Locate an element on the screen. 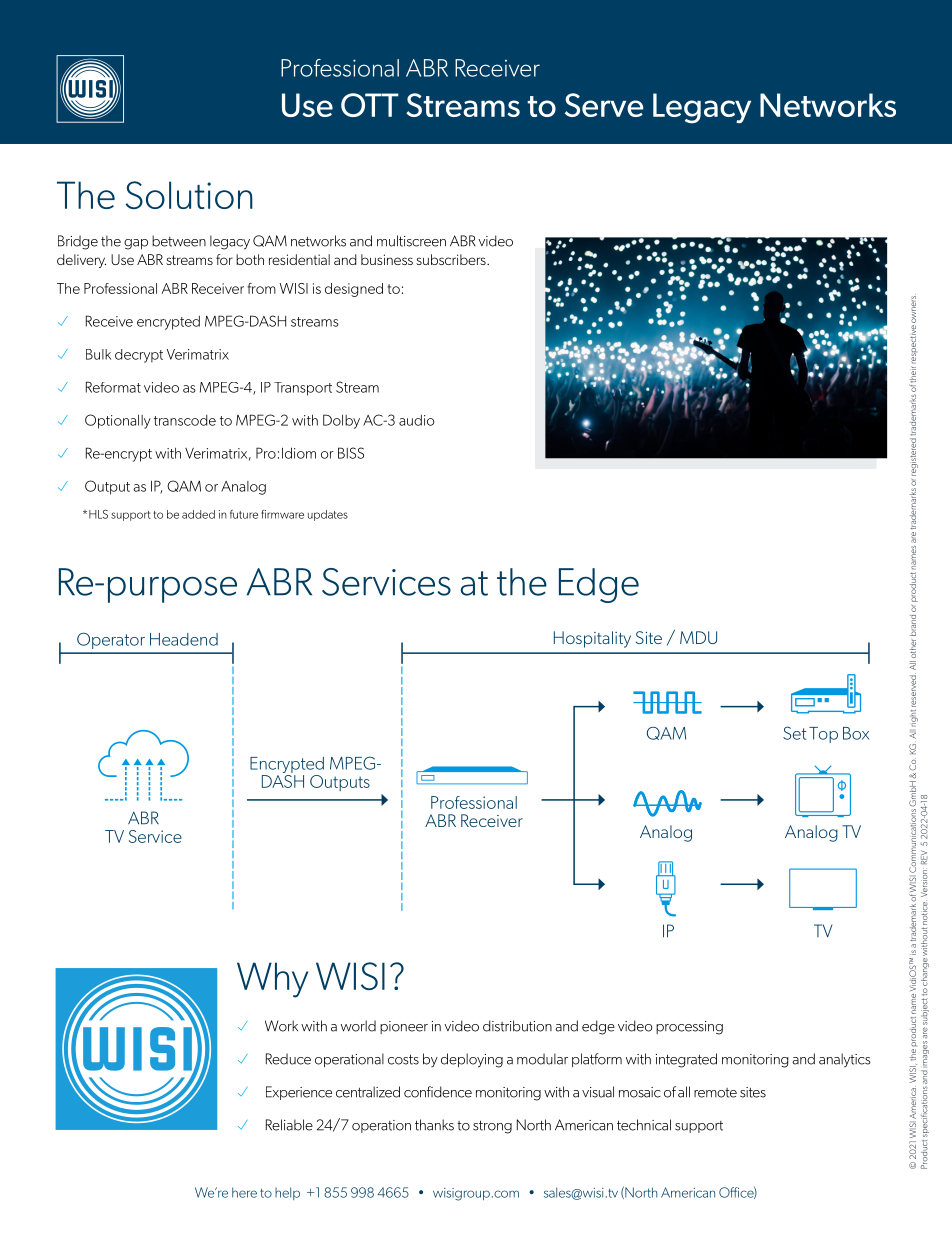 The image size is (952, 1233). distribution is located at coordinates (517, 1026).
